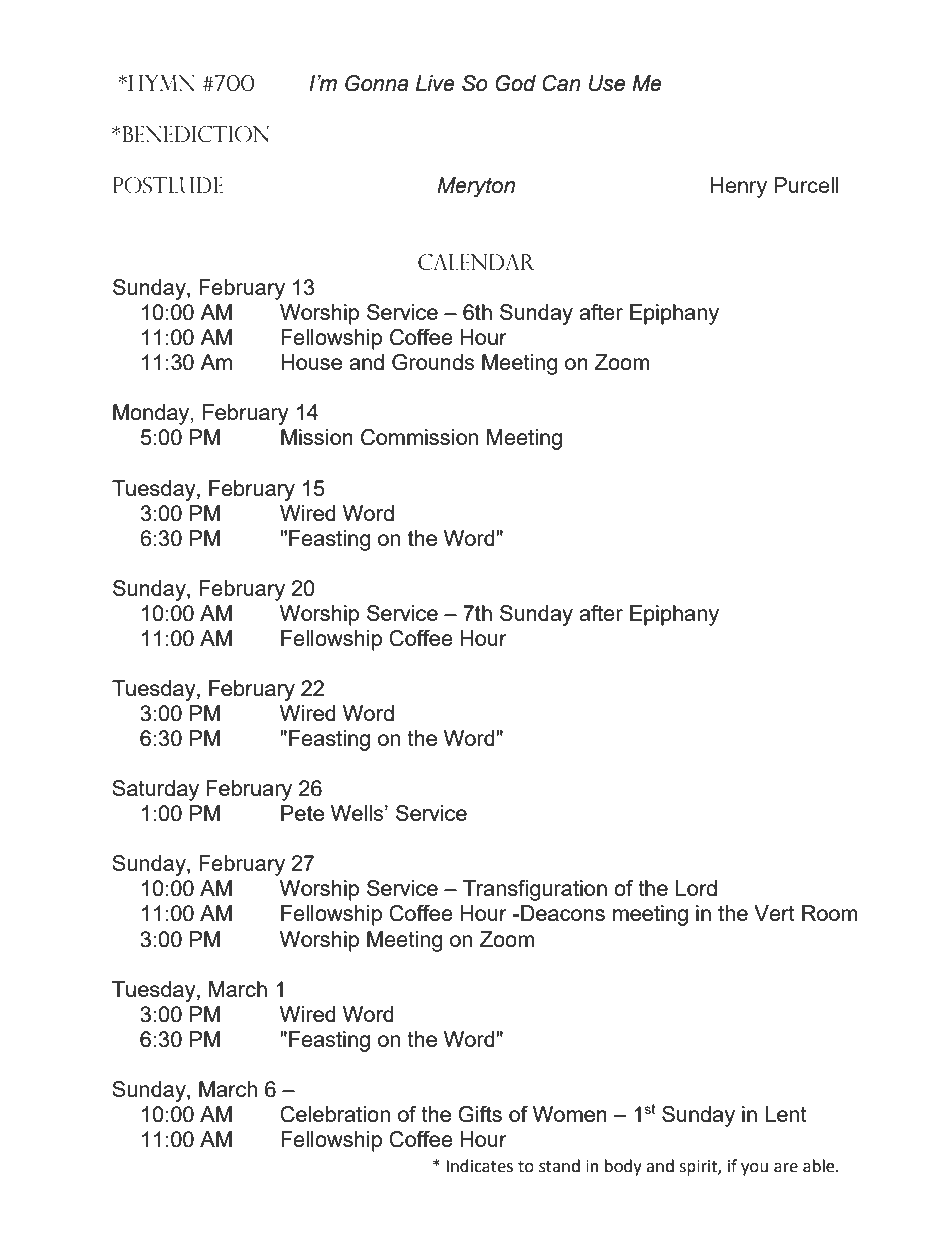  I want to click on Benediction, so click(195, 134).
